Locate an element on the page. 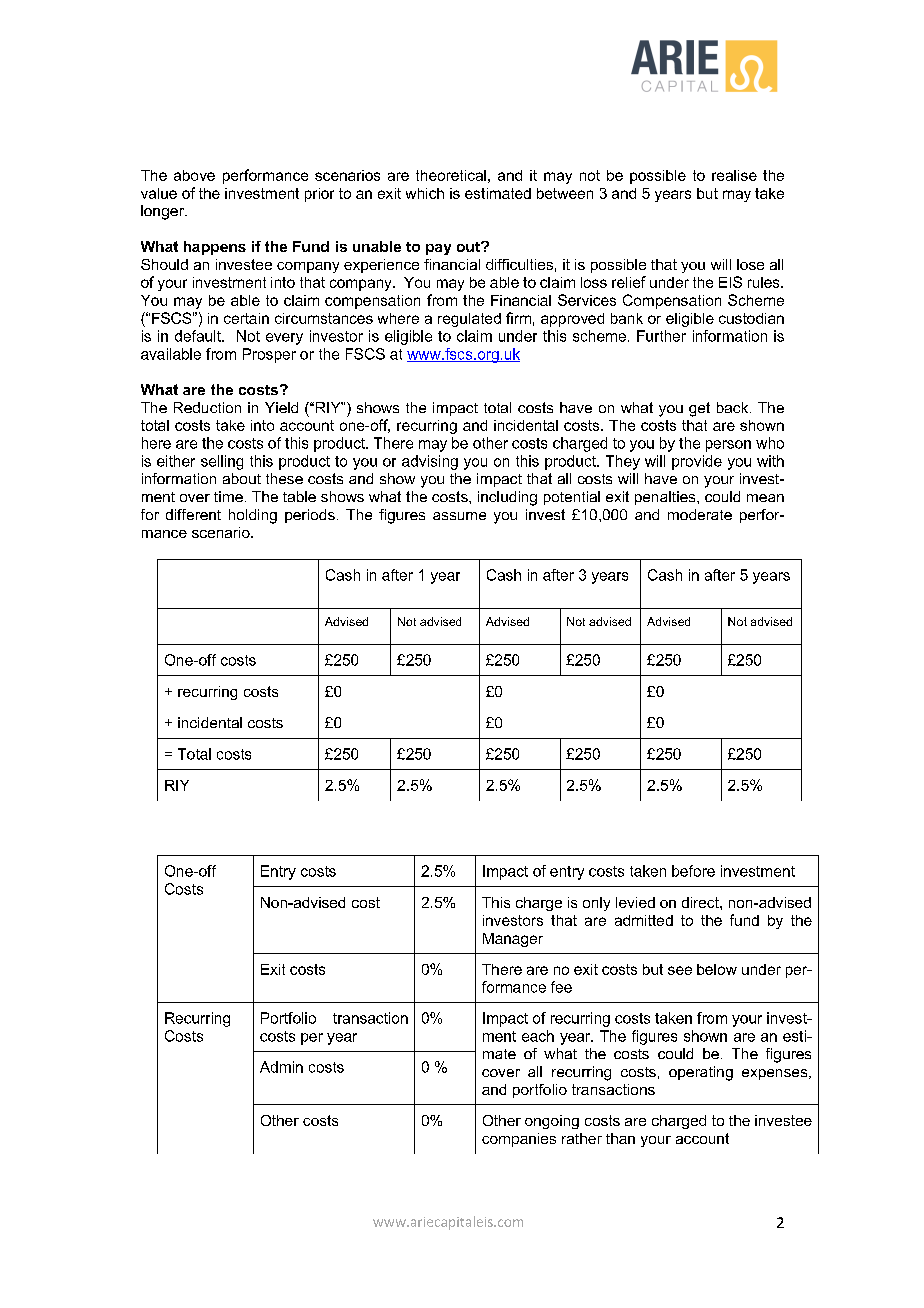  realise is located at coordinates (734, 175).
